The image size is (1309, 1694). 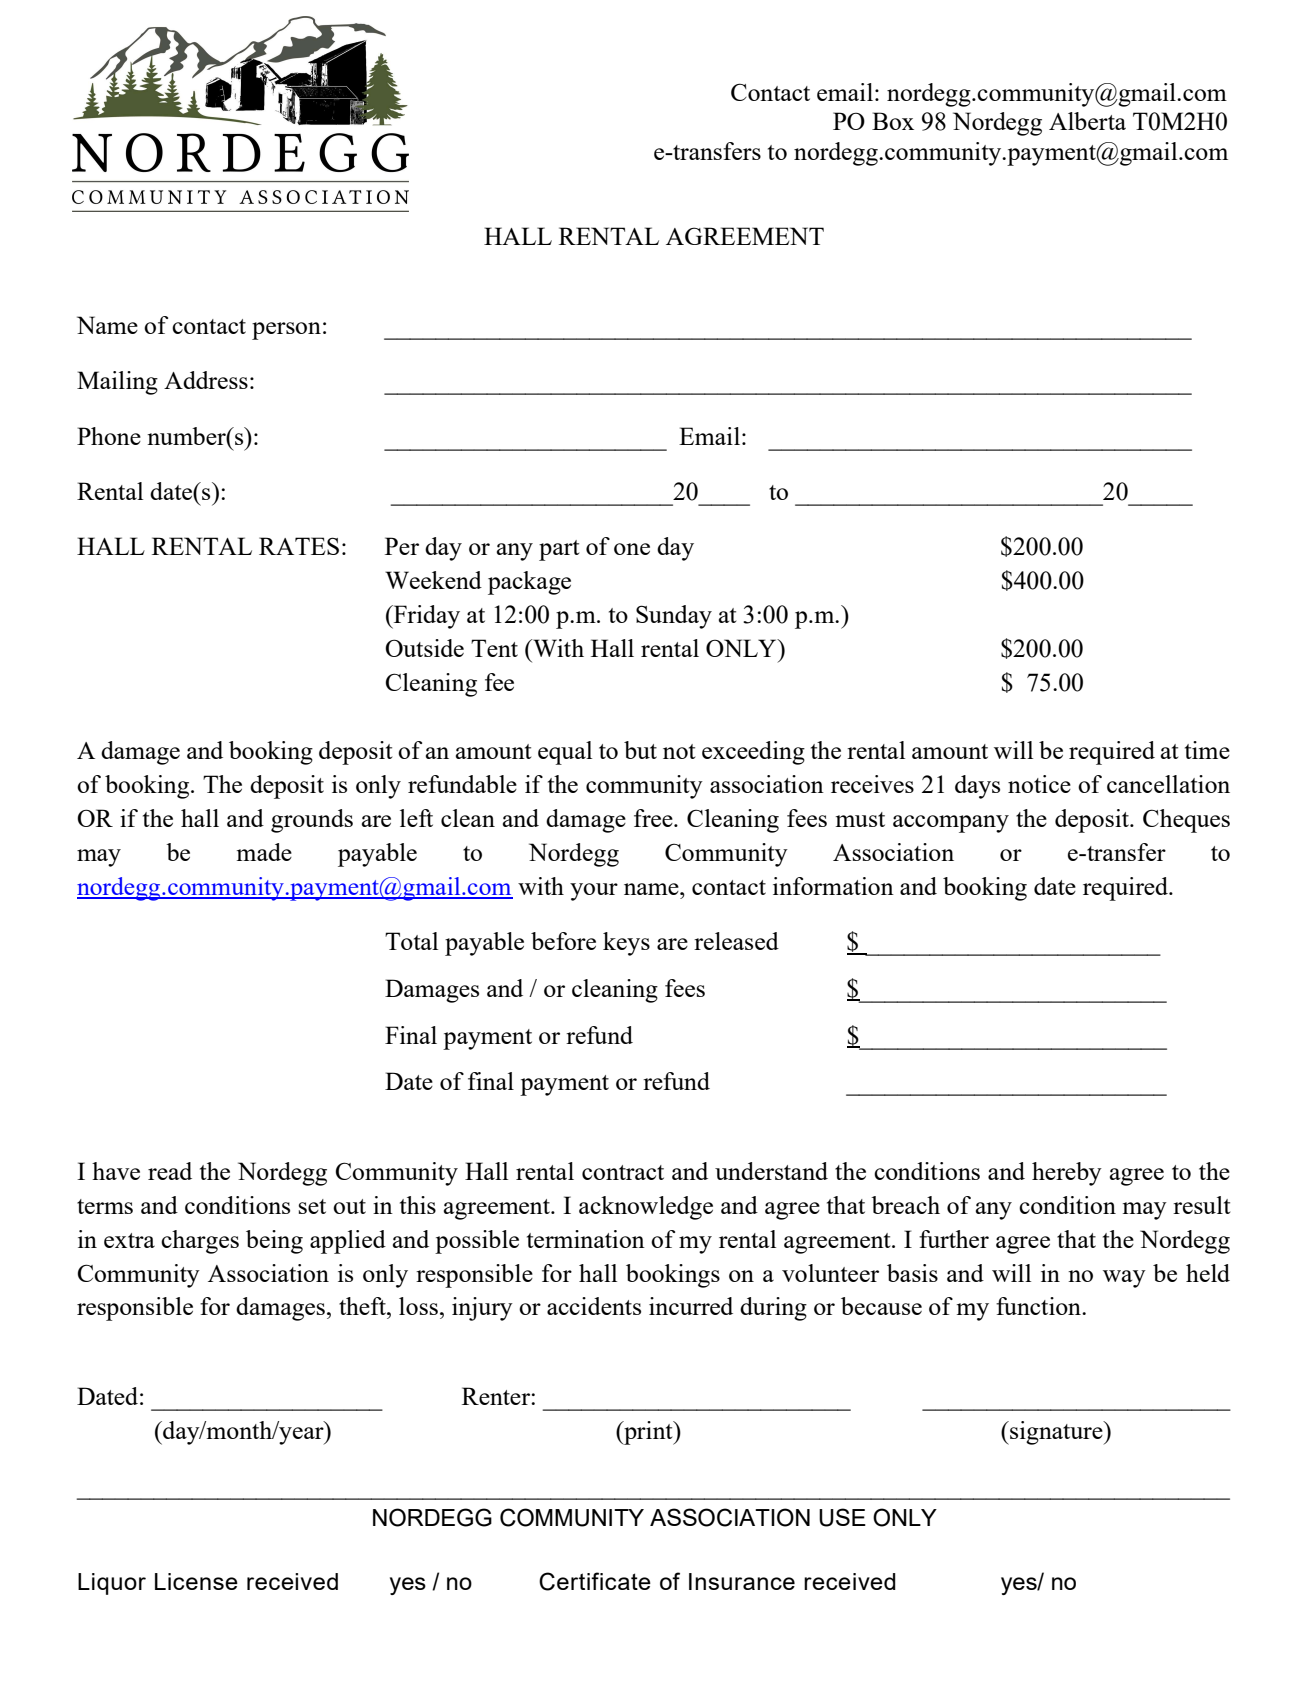 What do you see at coordinates (595, 1581) in the image?
I see `Certificate` at bounding box center [595, 1581].
